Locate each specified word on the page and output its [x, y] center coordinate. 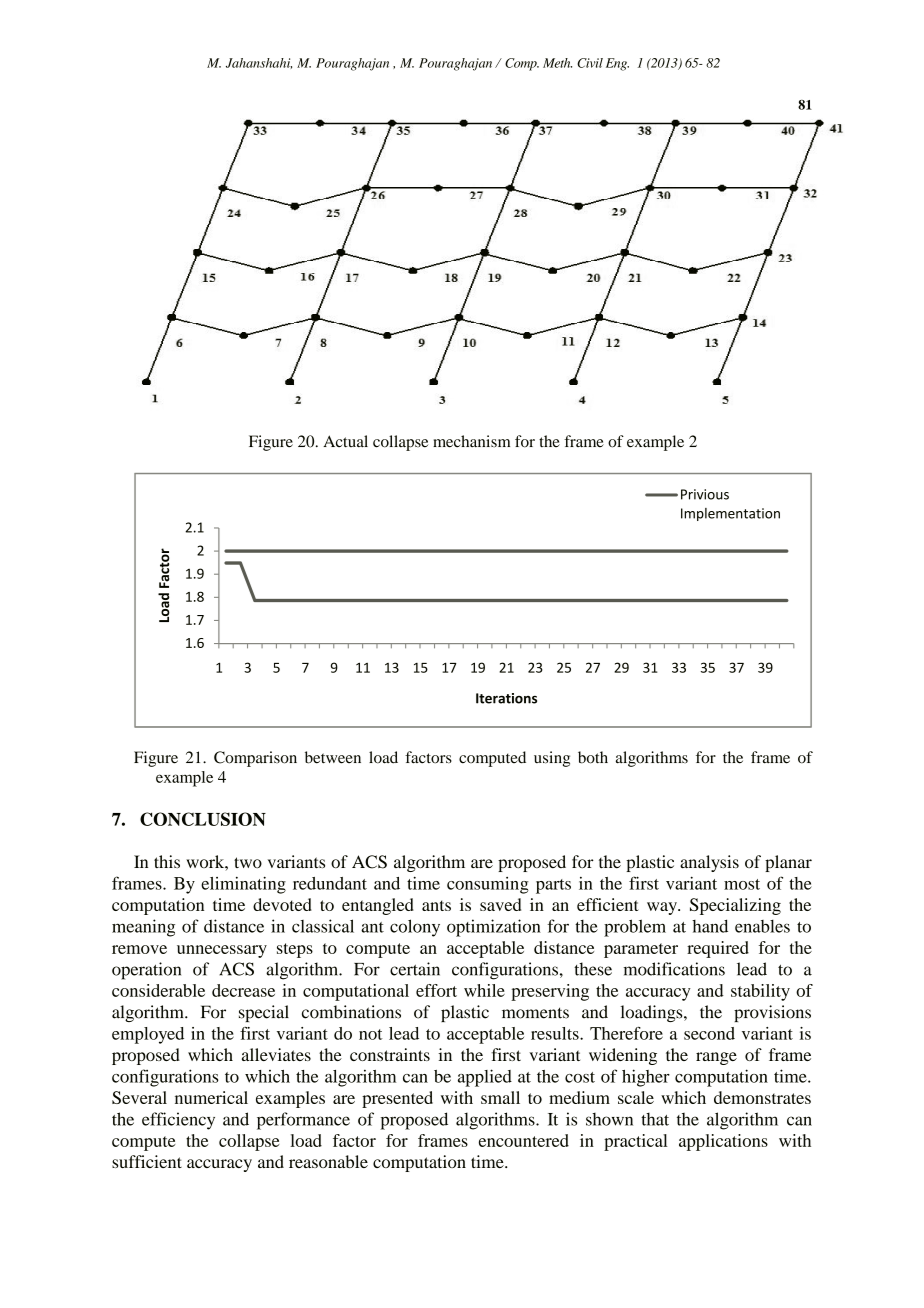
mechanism [471, 441]
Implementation [730, 514]
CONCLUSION [203, 819]
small [500, 1097]
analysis [709, 863]
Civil [590, 63]
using [552, 759]
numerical [211, 1097]
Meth [557, 63]
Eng [617, 64]
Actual [345, 441]
